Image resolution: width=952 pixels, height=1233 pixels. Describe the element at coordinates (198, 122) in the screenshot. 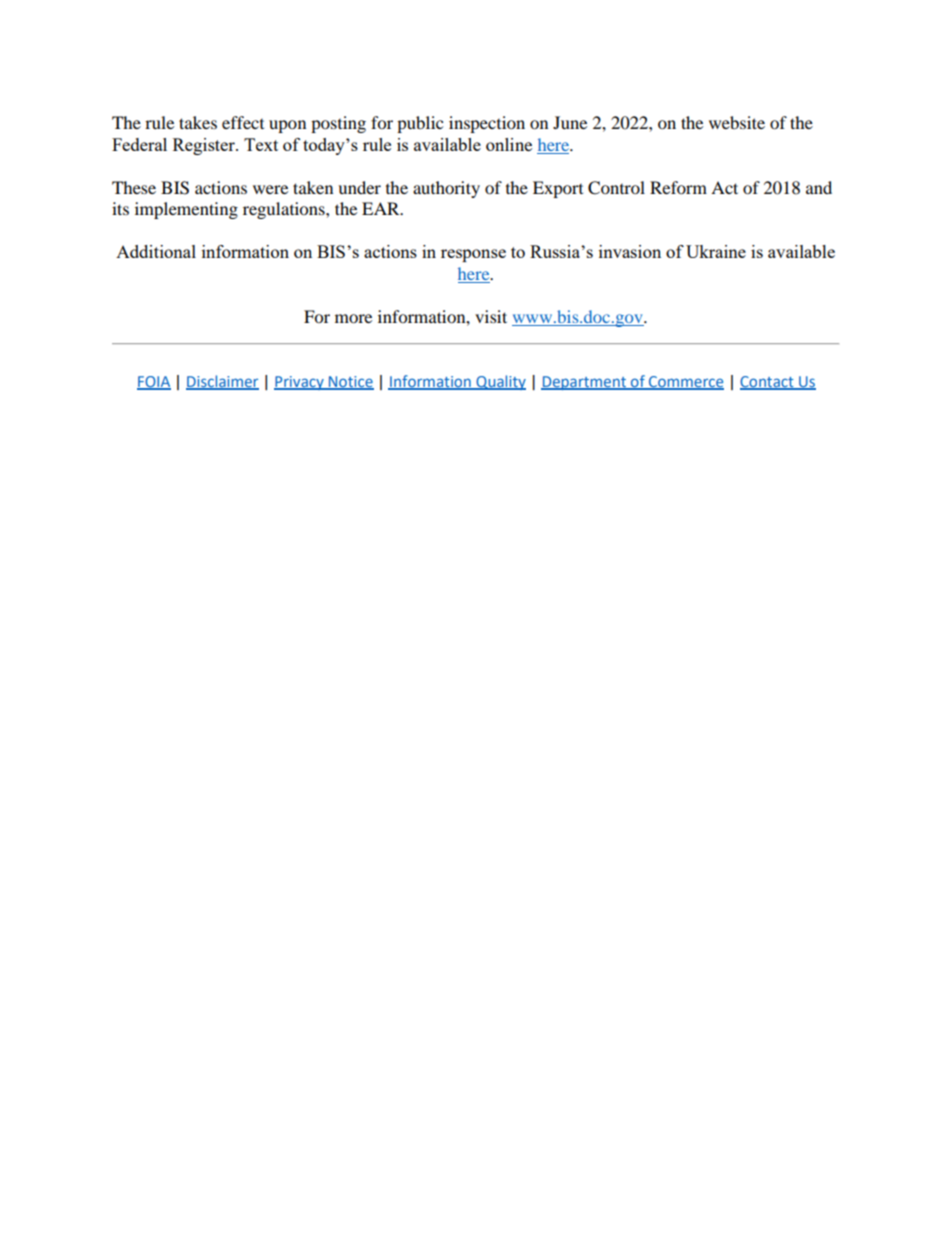

I see `takes` at that location.
